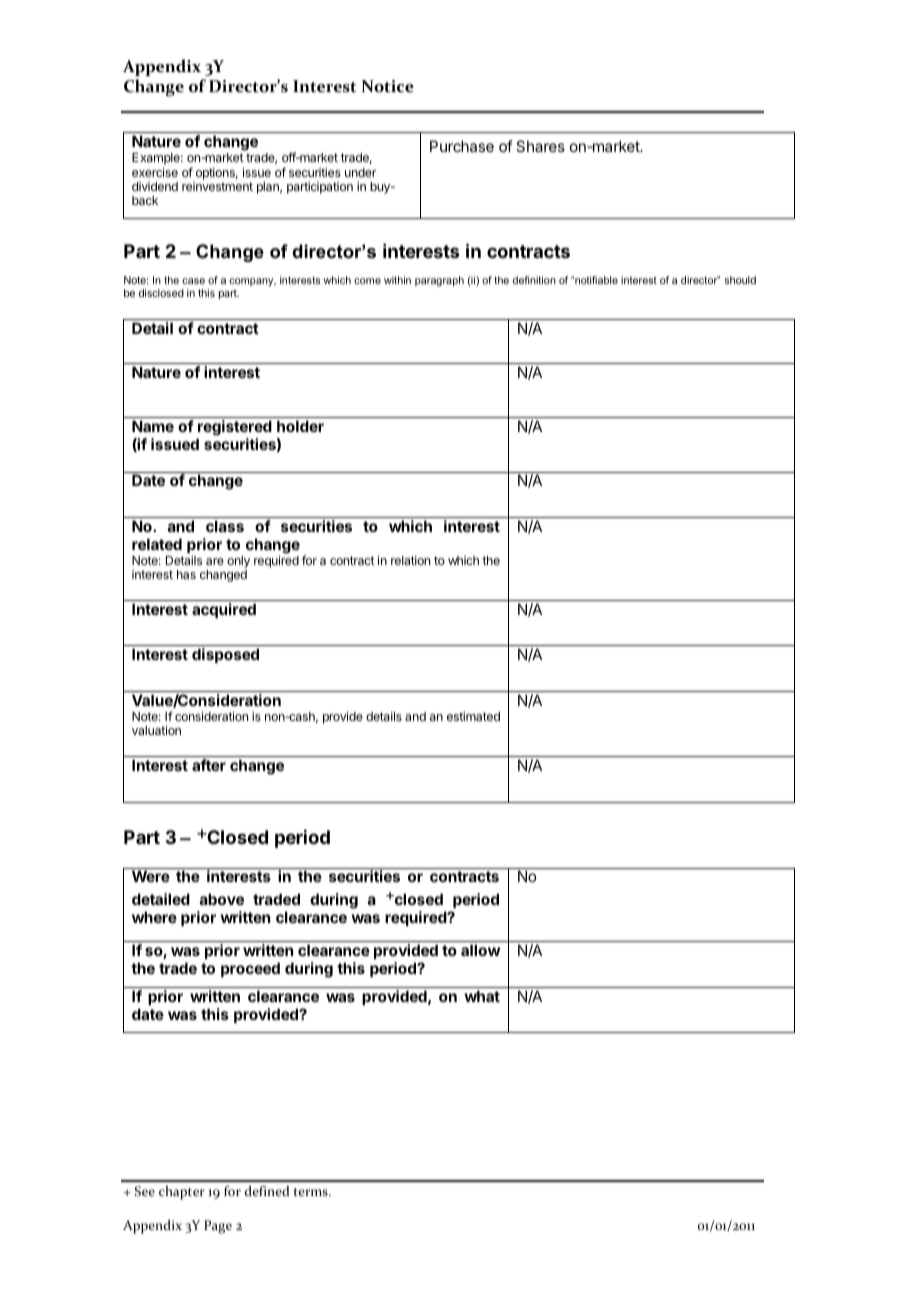  Describe the element at coordinates (473, 716) in the document. I see `estimated` at that location.
